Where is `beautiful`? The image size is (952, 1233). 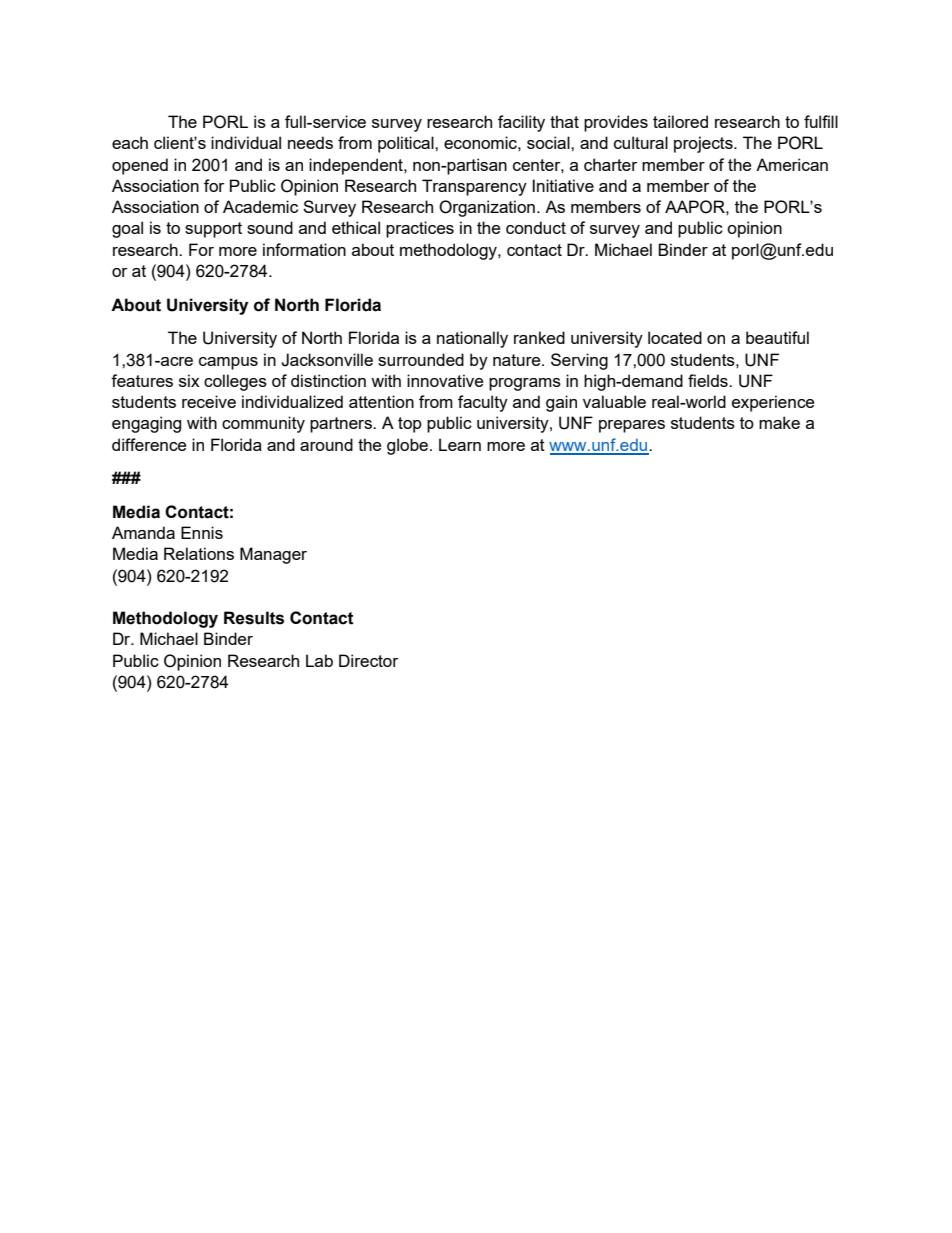
beautiful is located at coordinates (777, 337).
